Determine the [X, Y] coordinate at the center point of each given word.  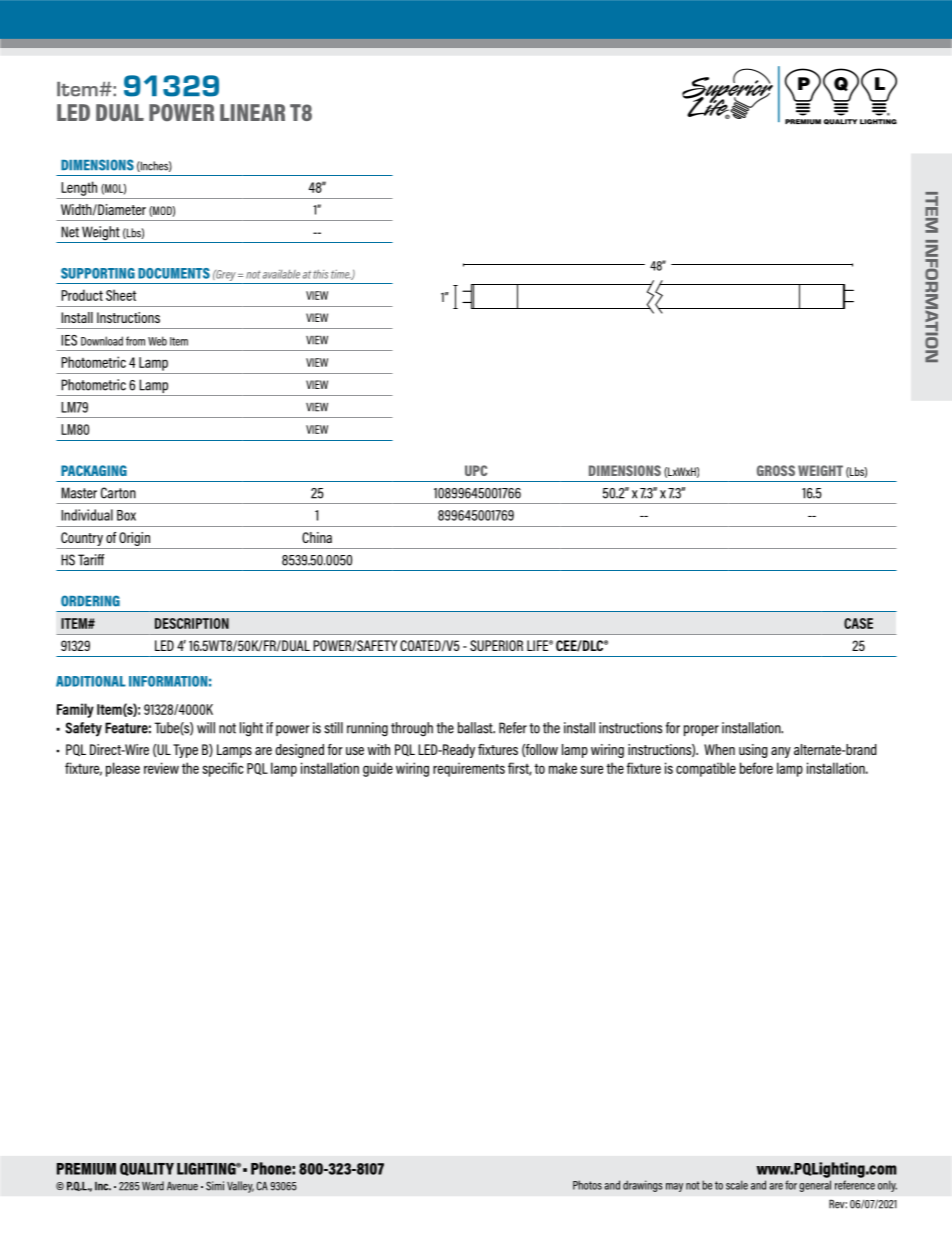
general [815, 1186]
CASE [858, 623]
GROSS [776, 470]
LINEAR [252, 112]
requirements [469, 769]
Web [157, 341]
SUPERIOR [496, 645]
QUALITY [147, 1169]
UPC [476, 470]
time [341, 274]
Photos [587, 1185]
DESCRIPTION [192, 623]
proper [701, 730]
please [123, 769]
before [756, 768]
